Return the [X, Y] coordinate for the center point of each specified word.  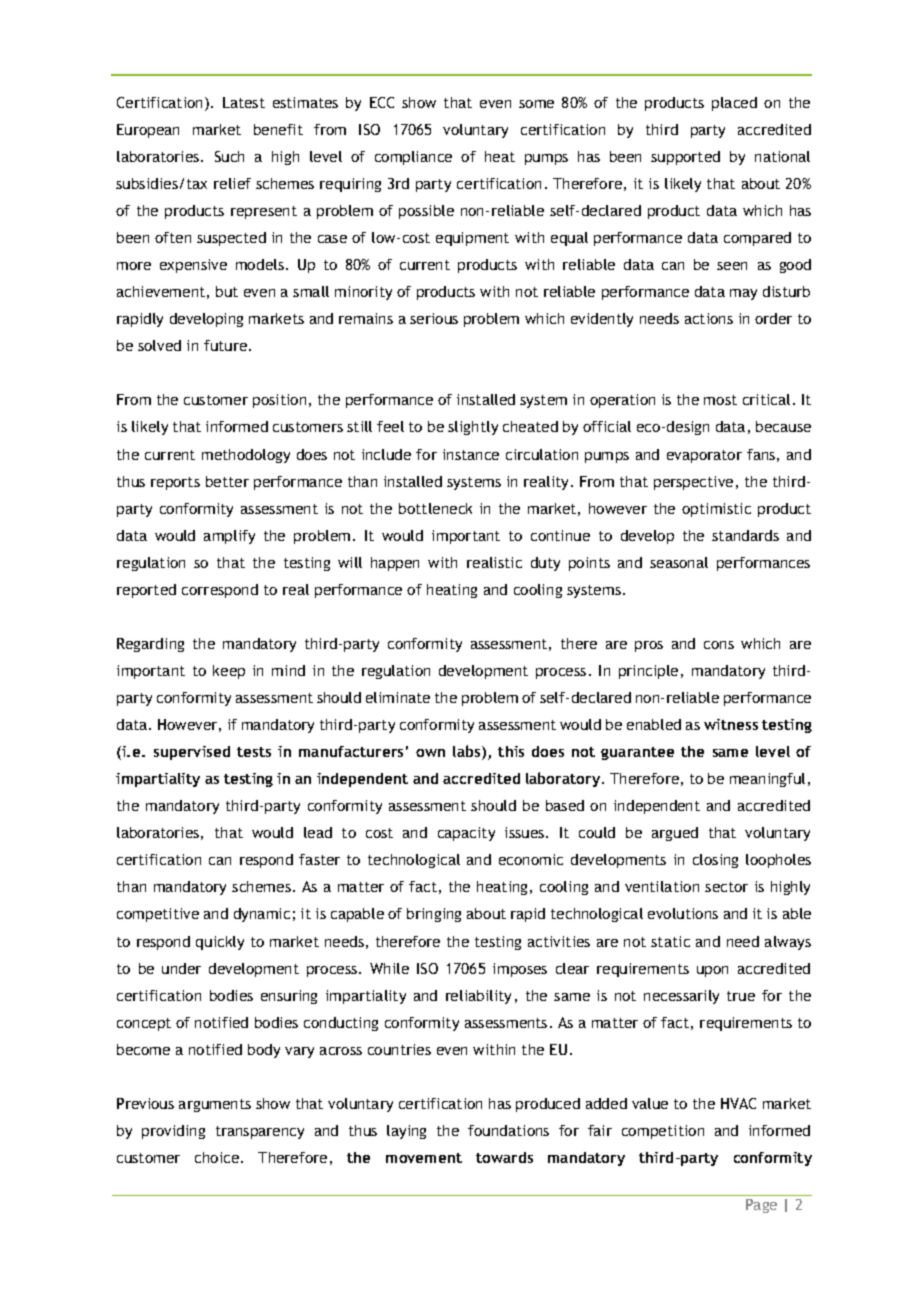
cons [719, 645]
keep [229, 672]
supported [685, 158]
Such [229, 156]
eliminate [398, 697]
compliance [413, 158]
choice [218, 1157]
